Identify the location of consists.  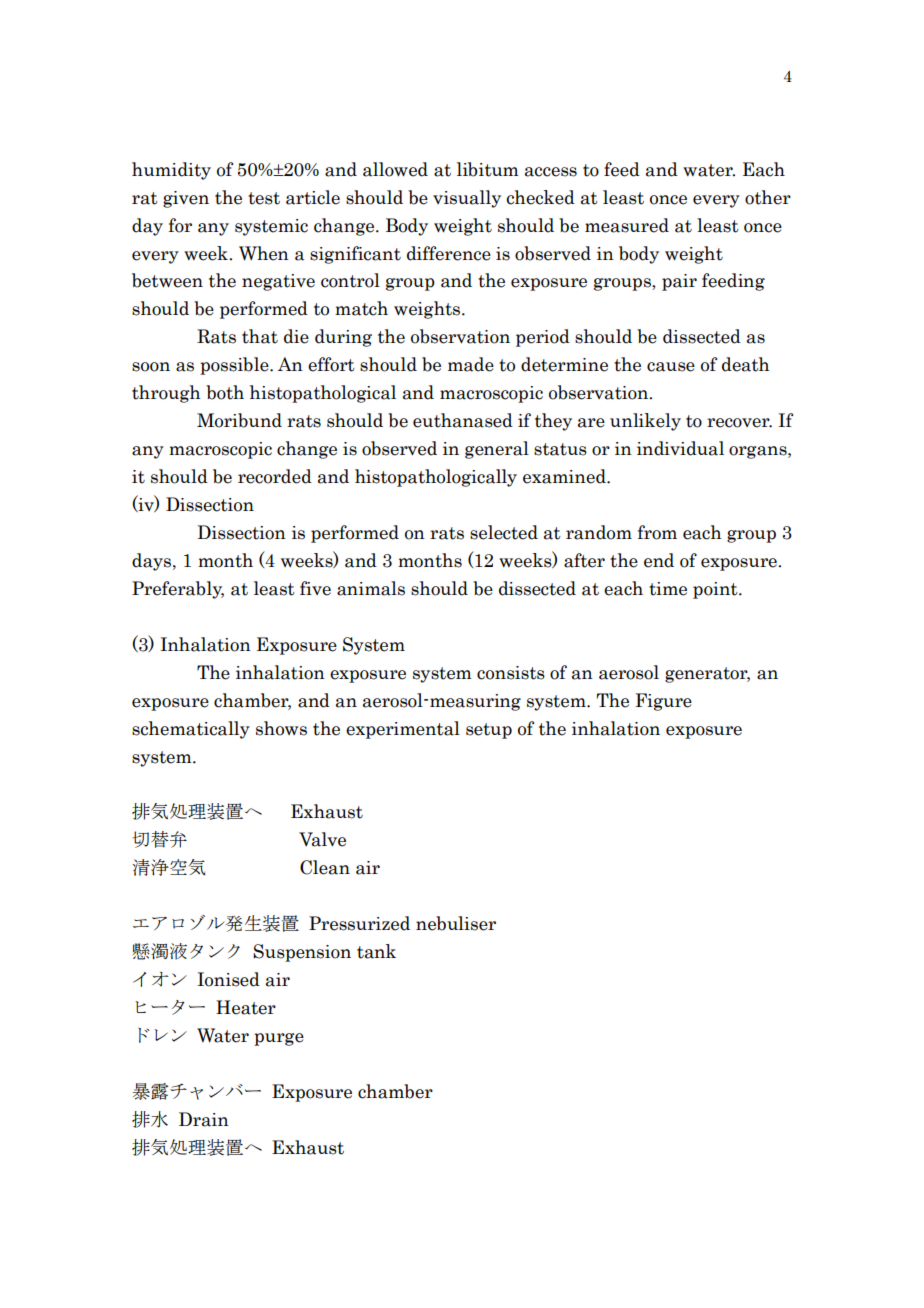
(511, 673).
